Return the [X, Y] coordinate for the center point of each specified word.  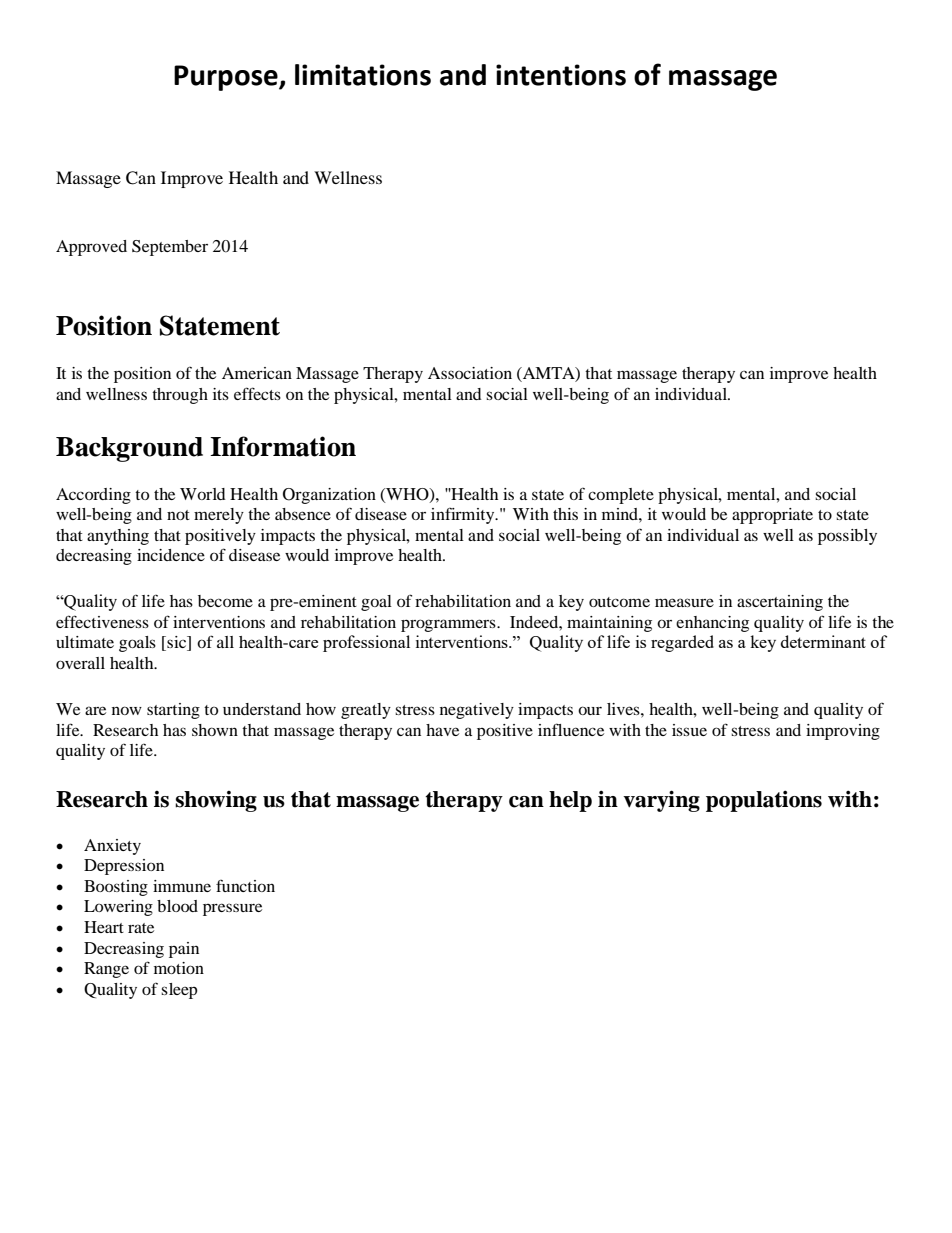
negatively [477, 711]
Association [470, 373]
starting [173, 711]
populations [764, 801]
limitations [363, 75]
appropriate [772, 516]
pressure [232, 909]
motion [179, 968]
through [180, 396]
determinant [823, 641]
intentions [561, 75]
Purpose [227, 78]
